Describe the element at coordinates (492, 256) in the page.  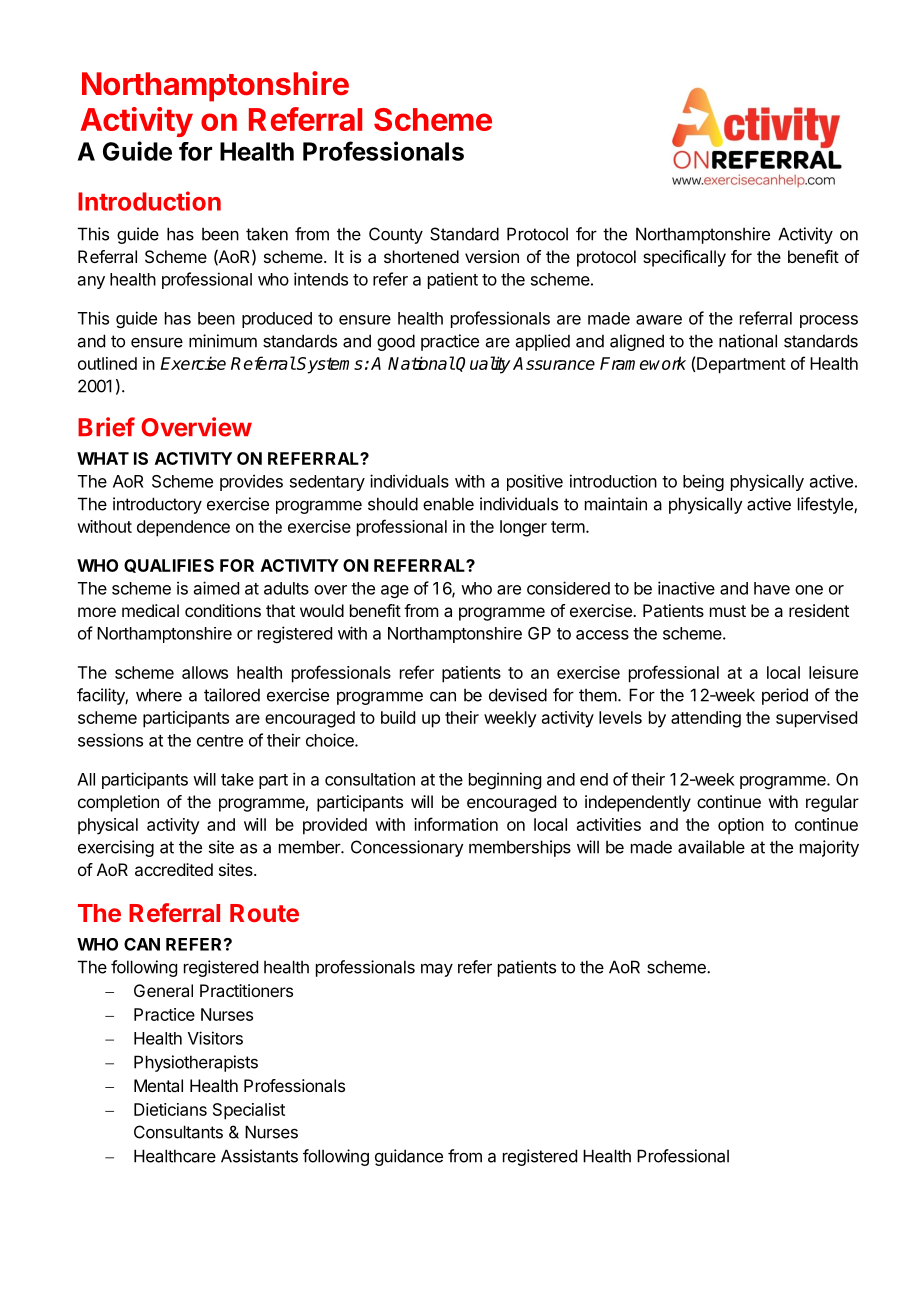
I see `version` at that location.
